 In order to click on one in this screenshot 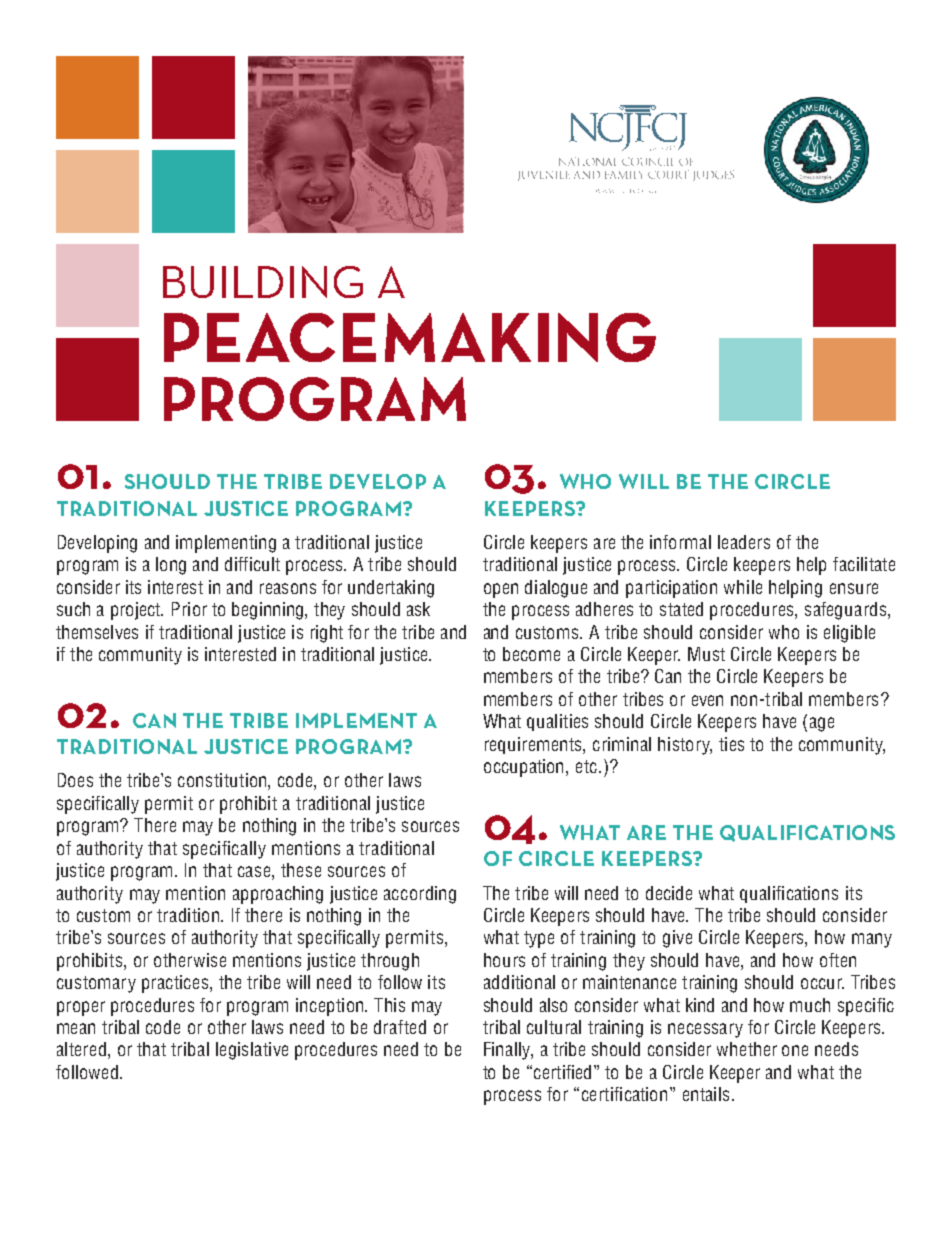, I will do `click(795, 1050)`.
